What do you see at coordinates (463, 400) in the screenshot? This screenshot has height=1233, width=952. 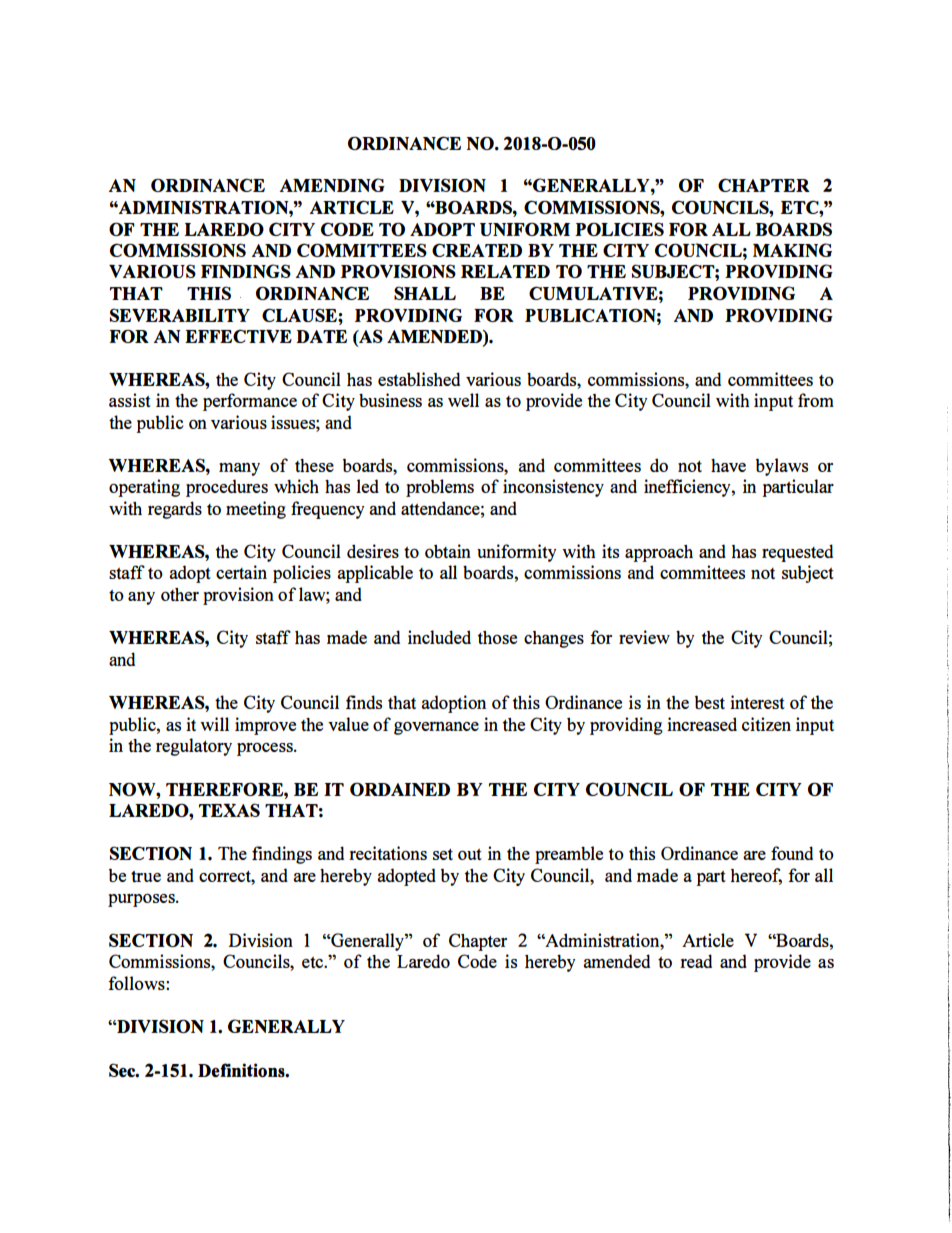 I see `well` at bounding box center [463, 400].
